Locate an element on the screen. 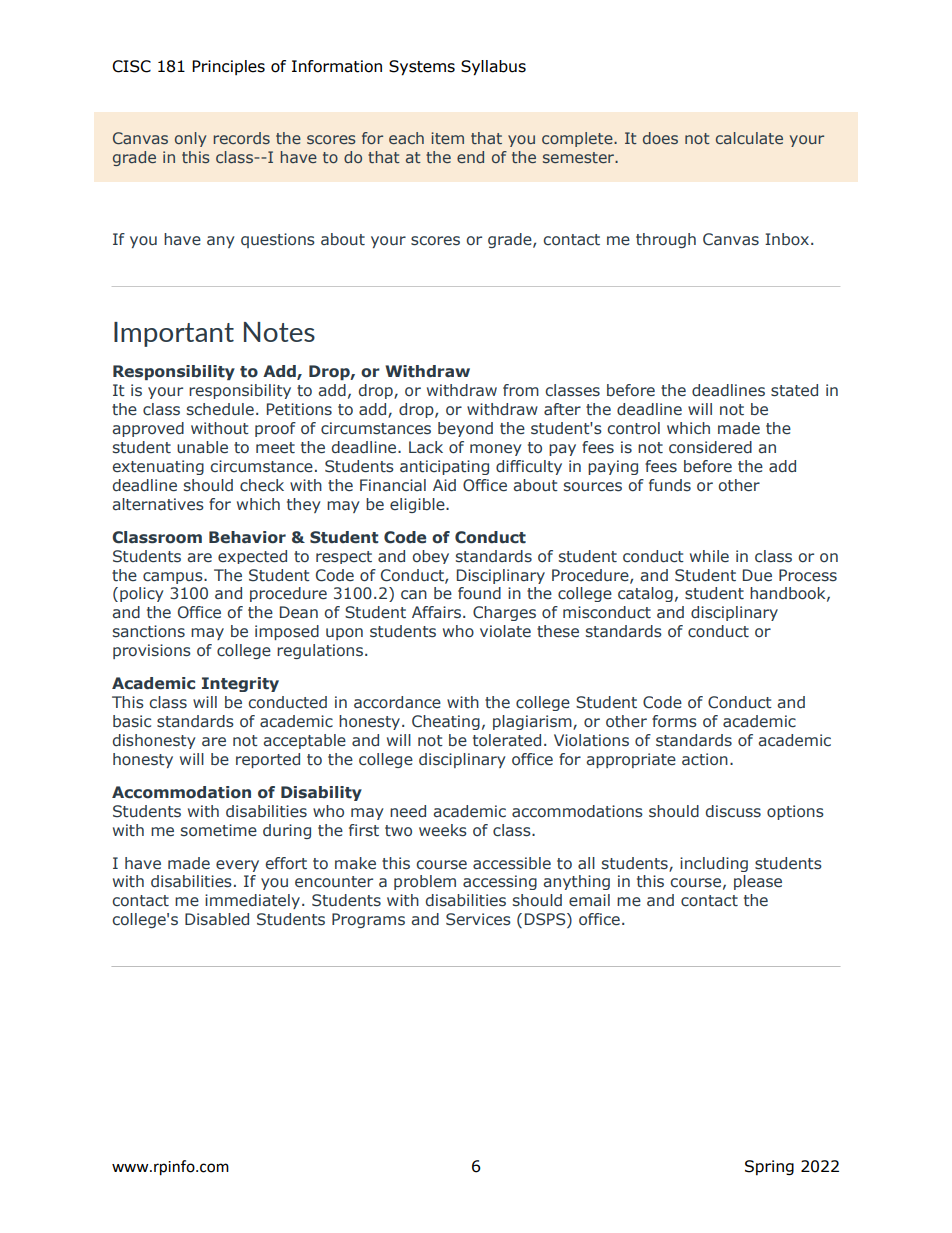 Image resolution: width=952 pixels, height=1233 pixels. calculate is located at coordinates (749, 138).
